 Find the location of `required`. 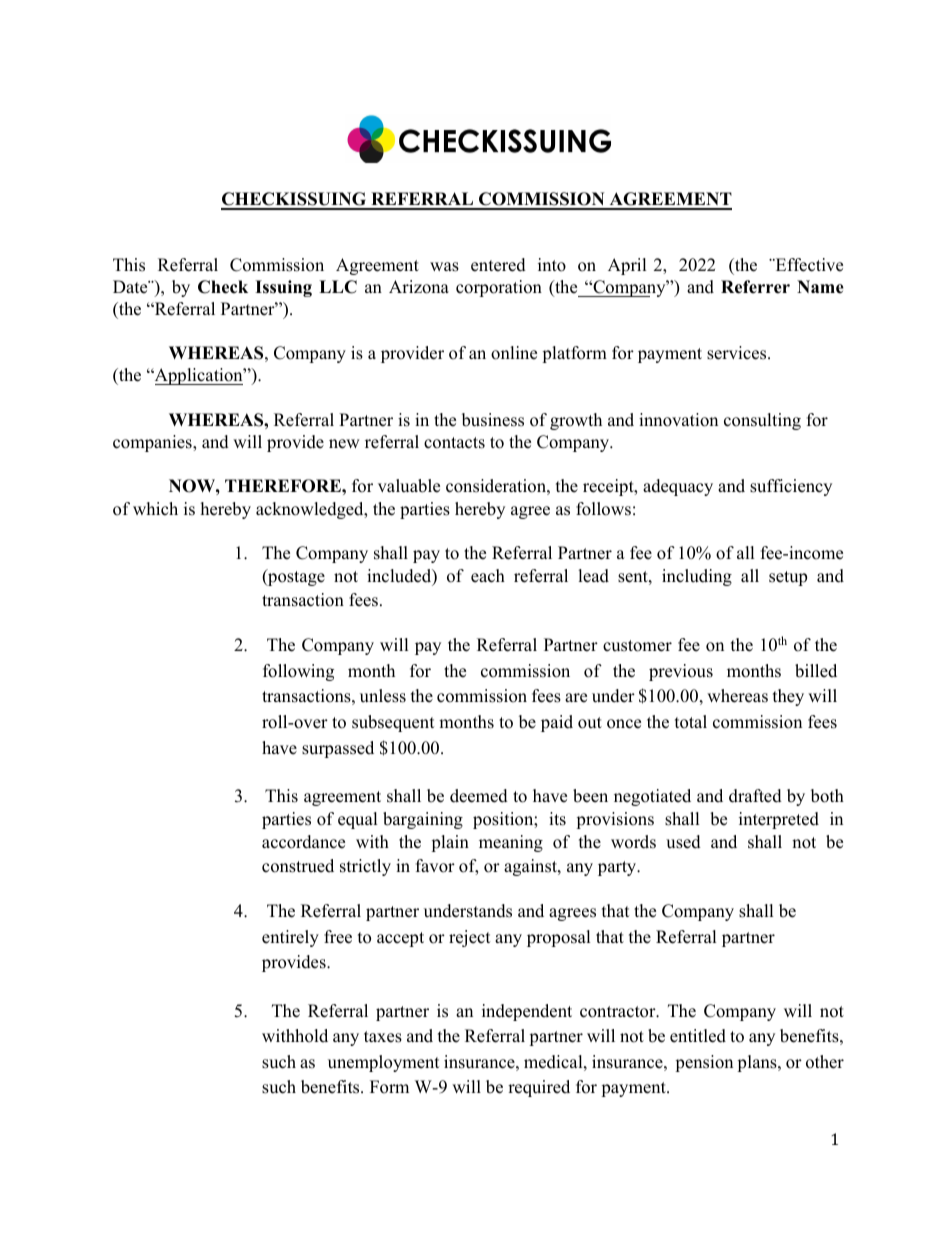

required is located at coordinates (539, 1088).
